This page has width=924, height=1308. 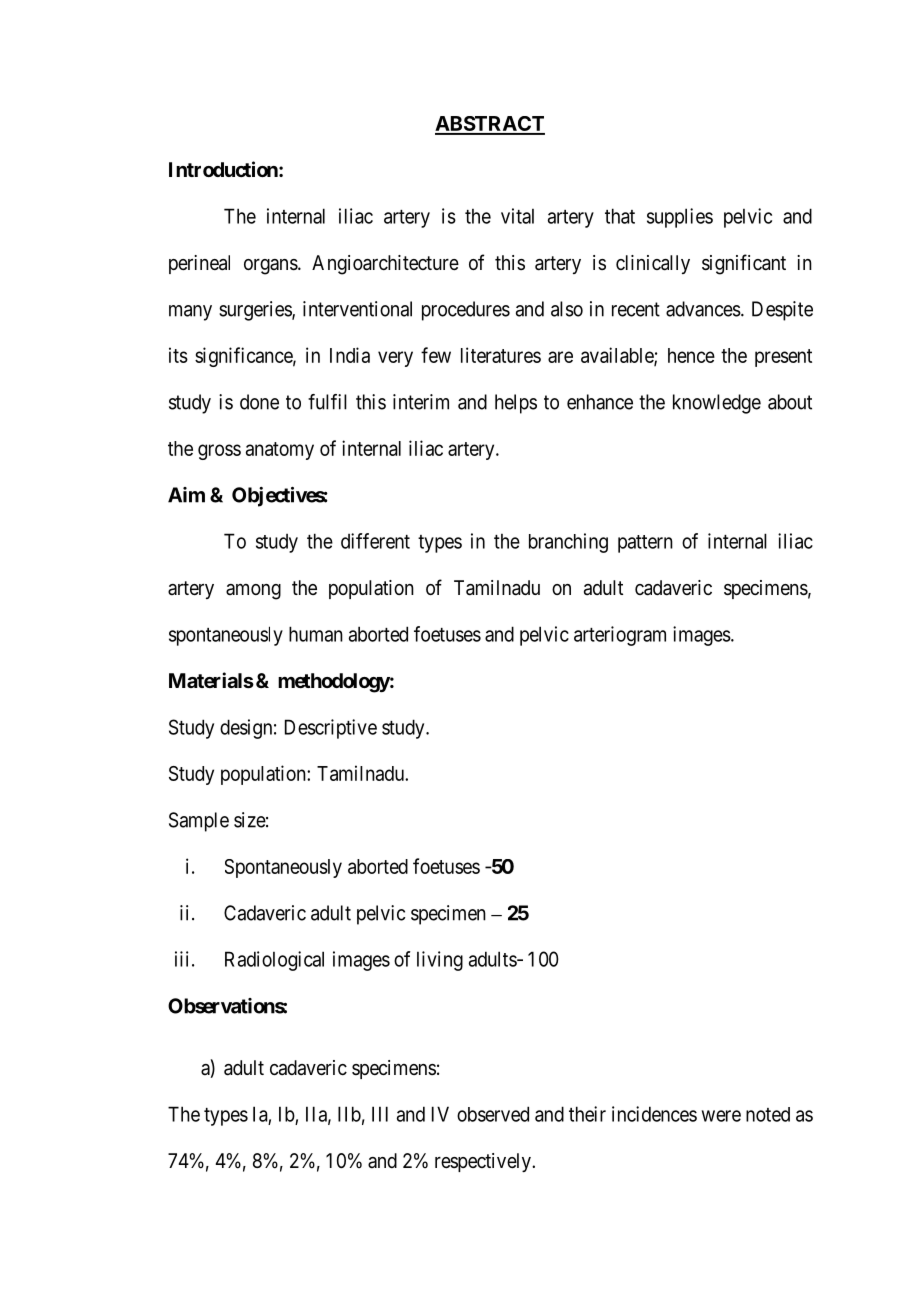 I want to click on supplies, so click(x=680, y=218).
